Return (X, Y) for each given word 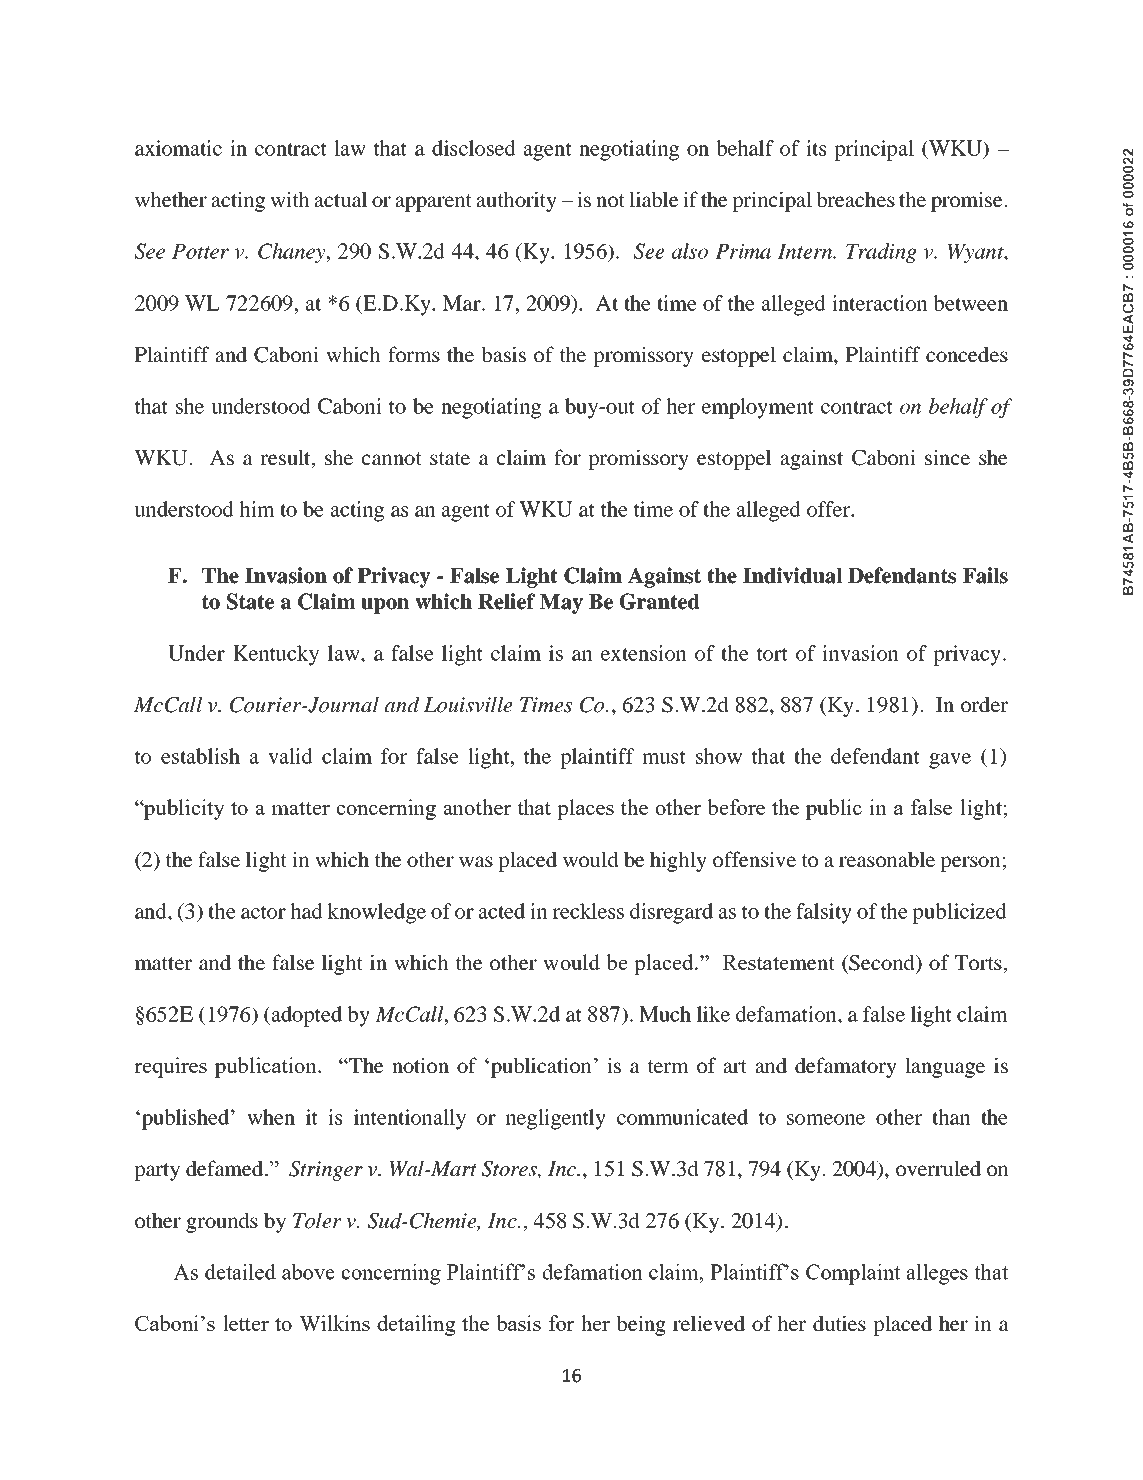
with (290, 199)
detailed (240, 1271)
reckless (588, 911)
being (641, 1325)
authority (517, 201)
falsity (824, 913)
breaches (855, 199)
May (561, 604)
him (257, 509)
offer (829, 509)
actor (263, 912)
